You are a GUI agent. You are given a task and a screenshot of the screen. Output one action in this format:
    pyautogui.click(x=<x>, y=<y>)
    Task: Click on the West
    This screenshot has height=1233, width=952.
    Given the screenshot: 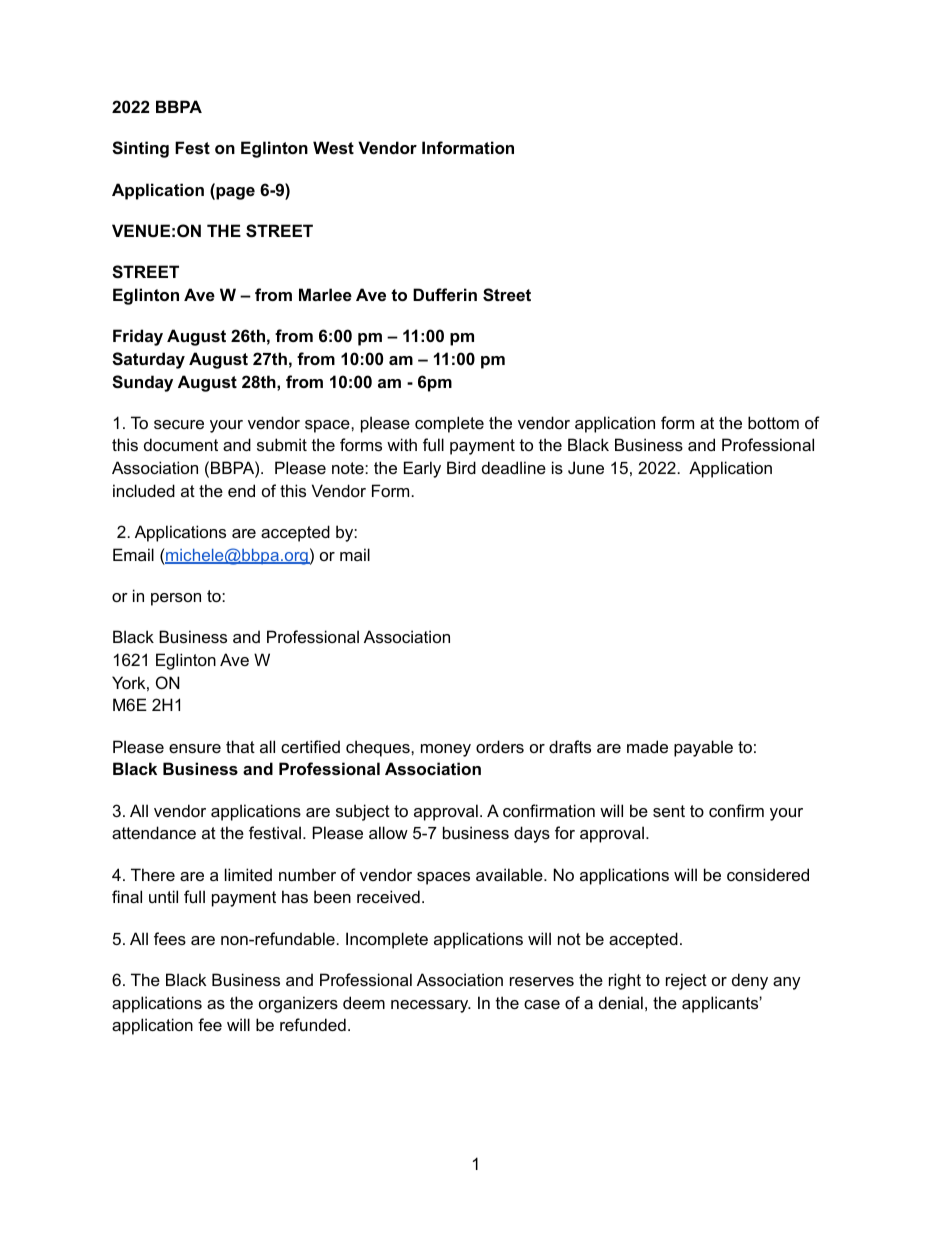 What is the action you would take?
    pyautogui.click(x=333, y=147)
